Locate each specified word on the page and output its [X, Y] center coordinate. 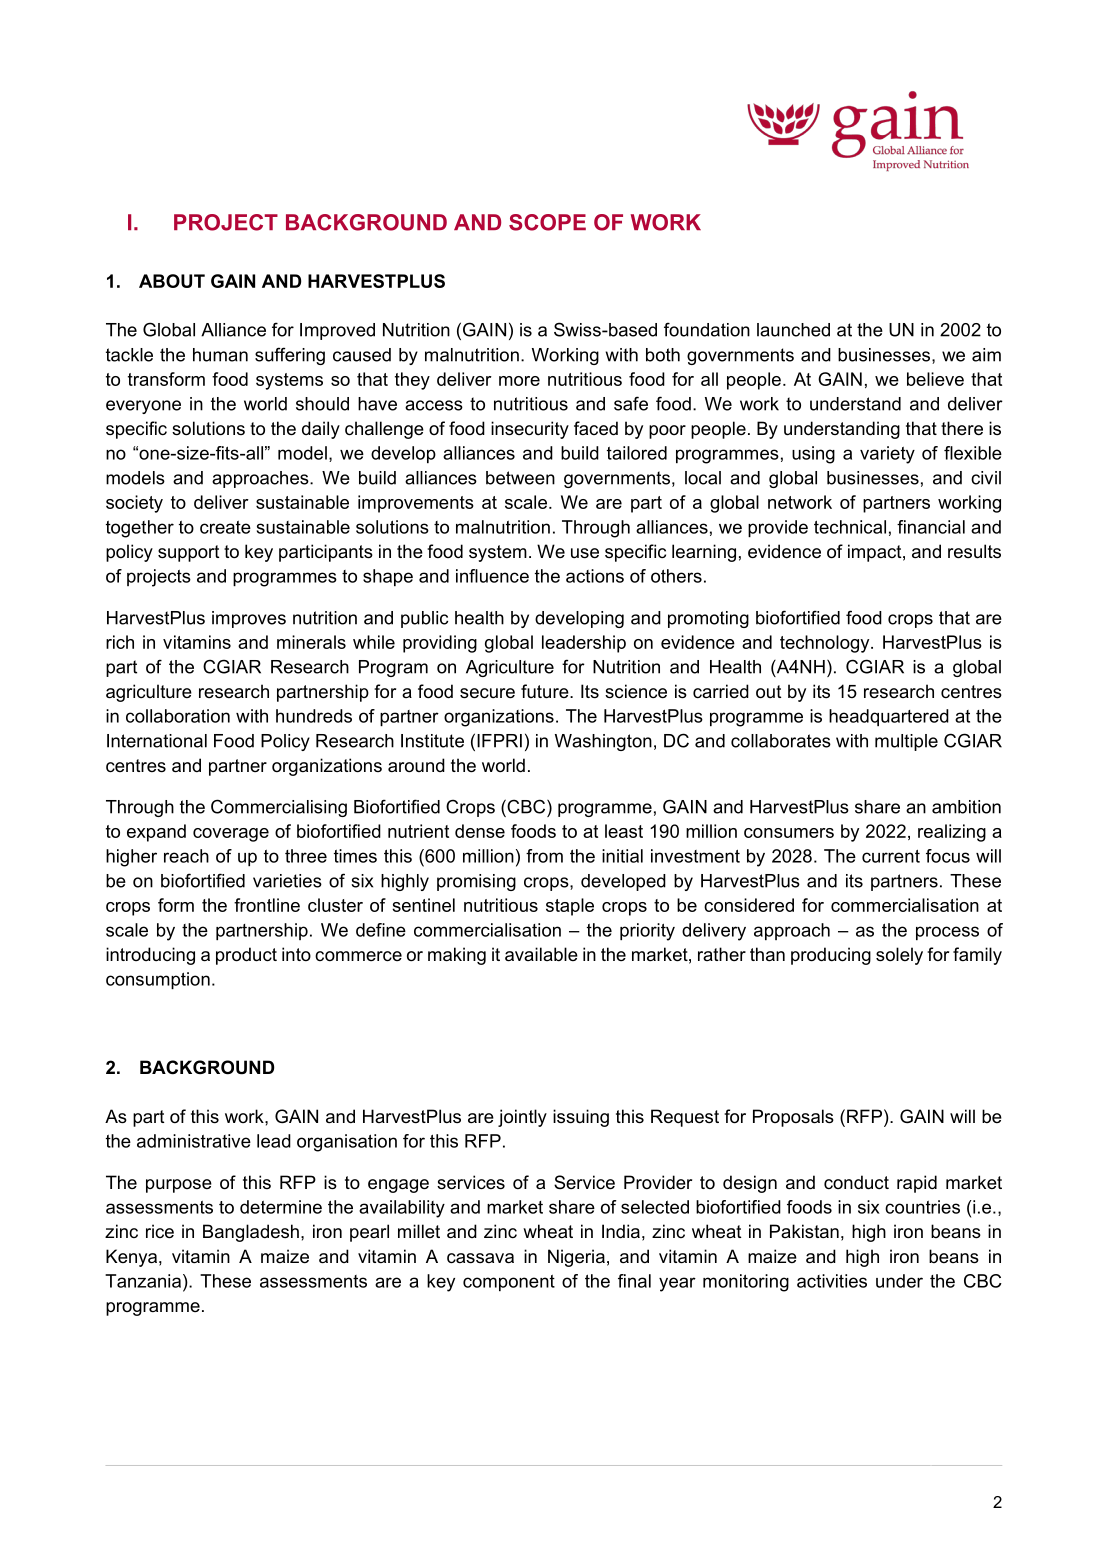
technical [850, 527]
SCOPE [547, 222]
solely [899, 956]
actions [595, 576]
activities [832, 1281]
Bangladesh [251, 1233]
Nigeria [576, 1258]
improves [249, 619]
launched [793, 330]
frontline [267, 905]
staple [570, 907]
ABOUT [172, 281]
